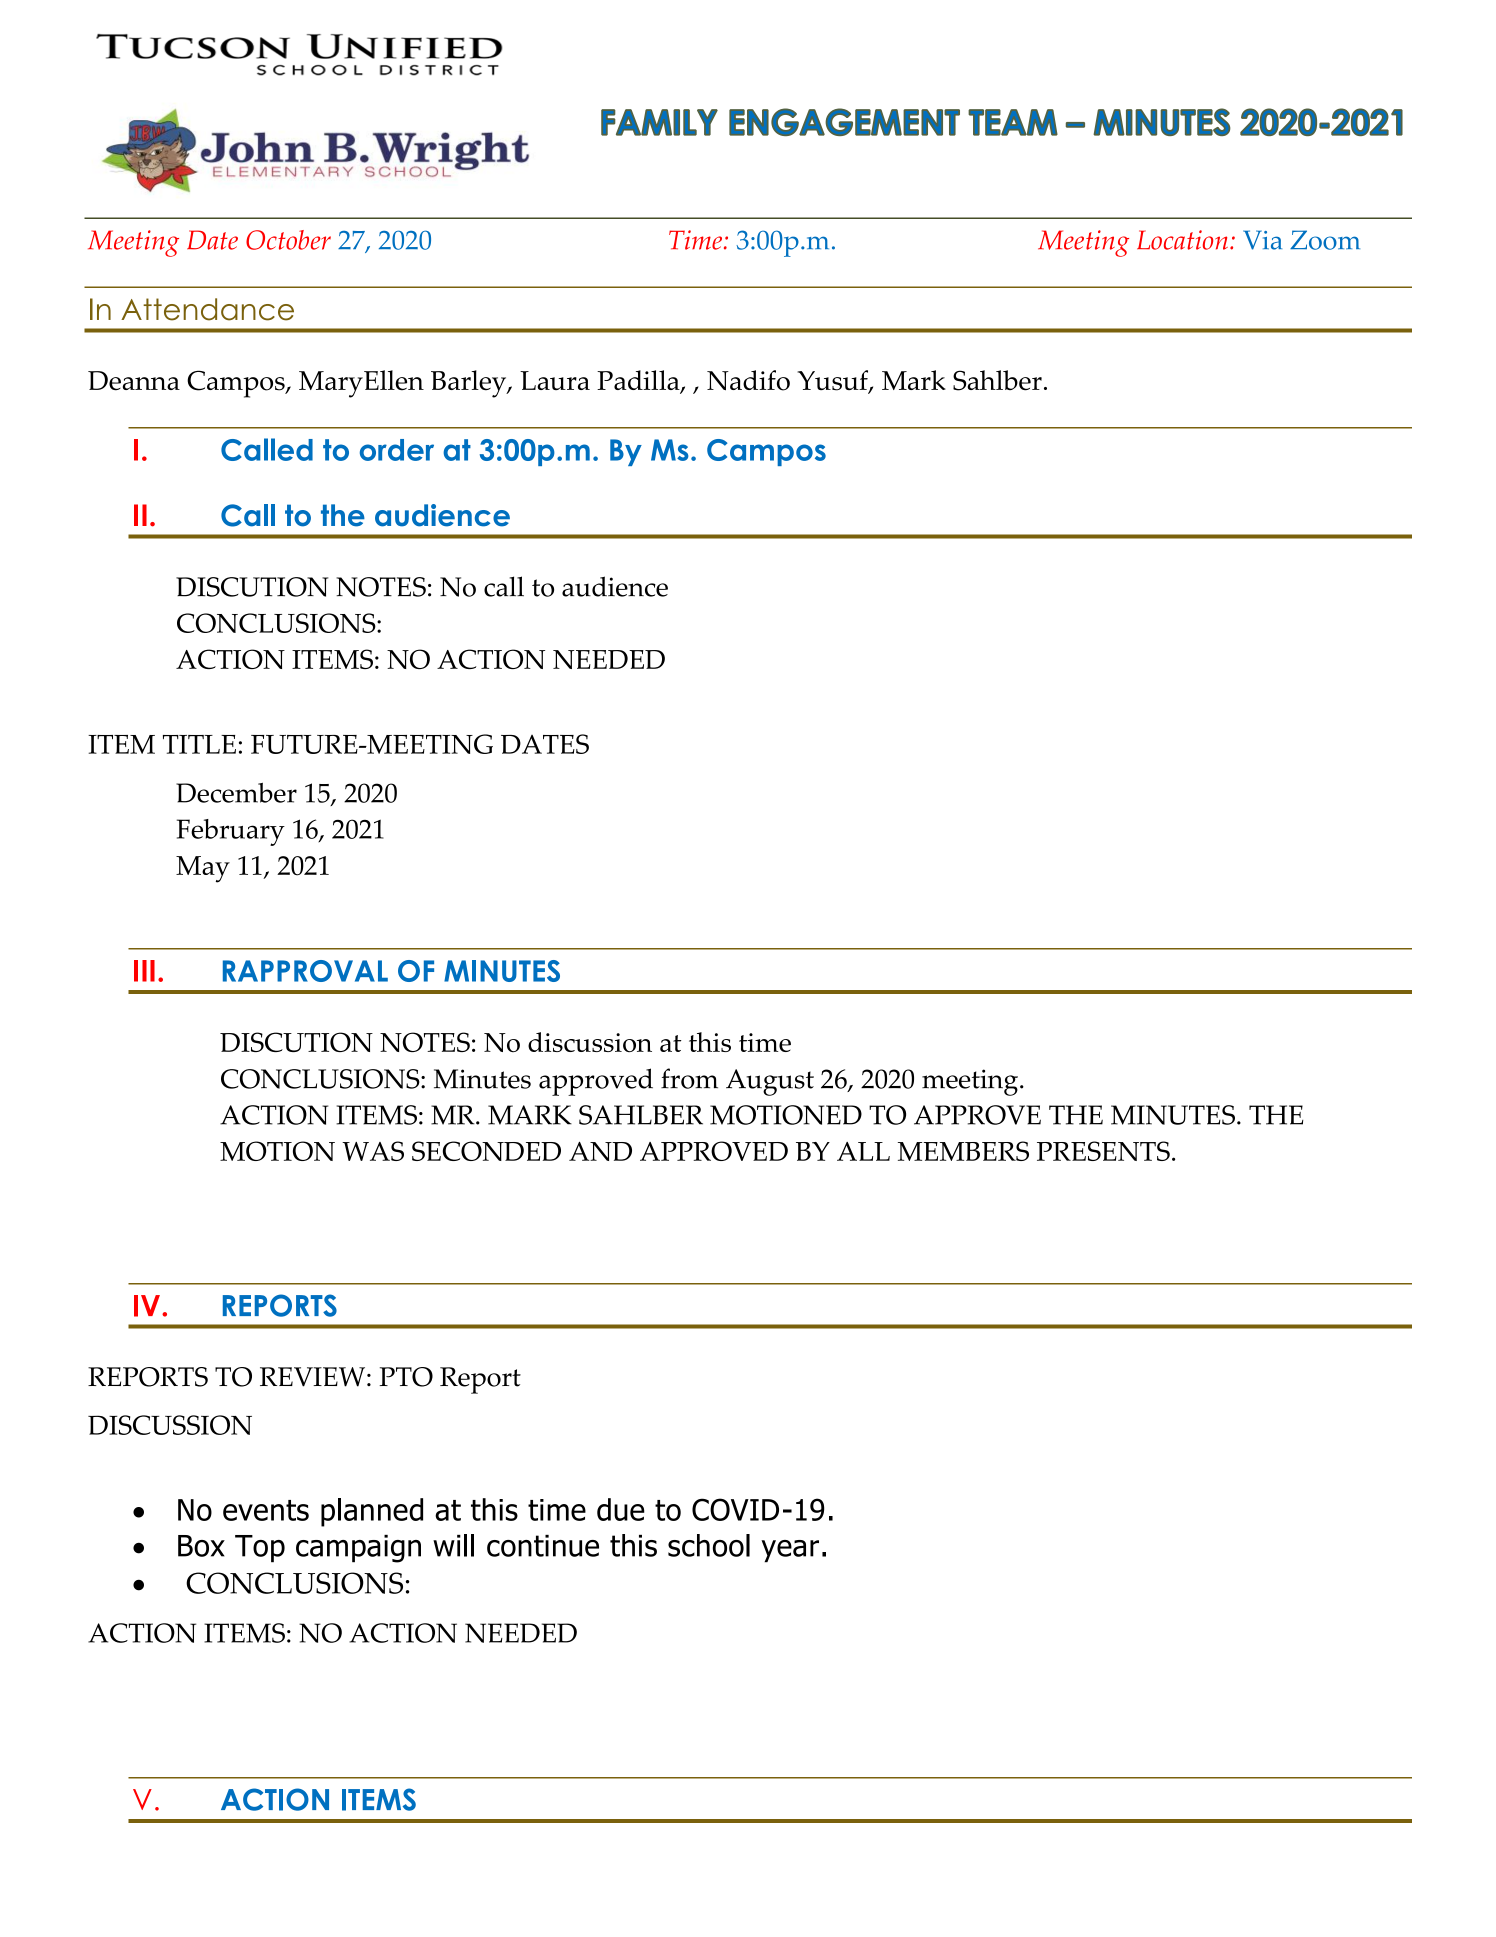 This page has width=1496, height=1937. Describe the element at coordinates (266, 1510) in the page. I see `events` at that location.
